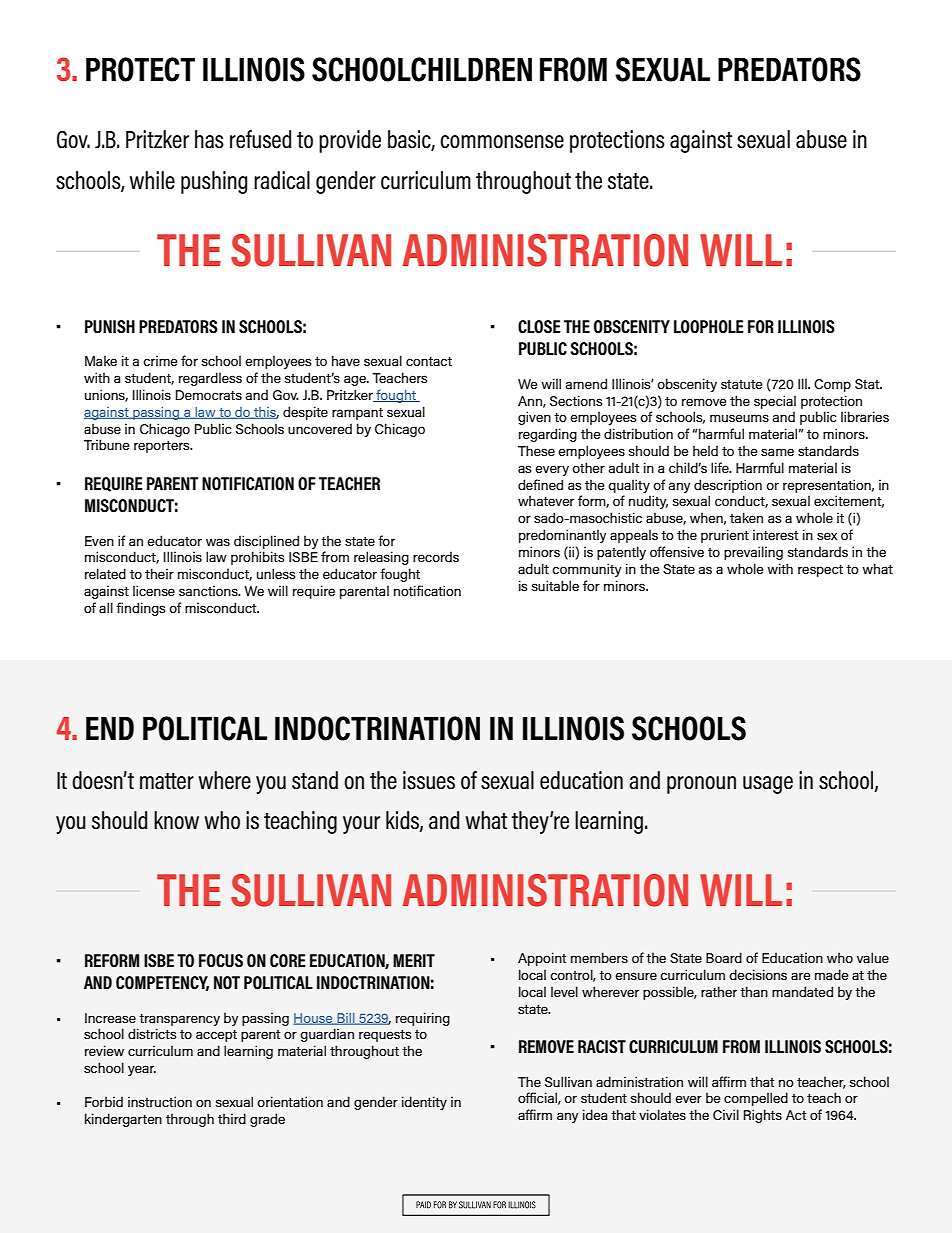  What do you see at coordinates (763, 1116) in the document?
I see `Rights` at bounding box center [763, 1116].
